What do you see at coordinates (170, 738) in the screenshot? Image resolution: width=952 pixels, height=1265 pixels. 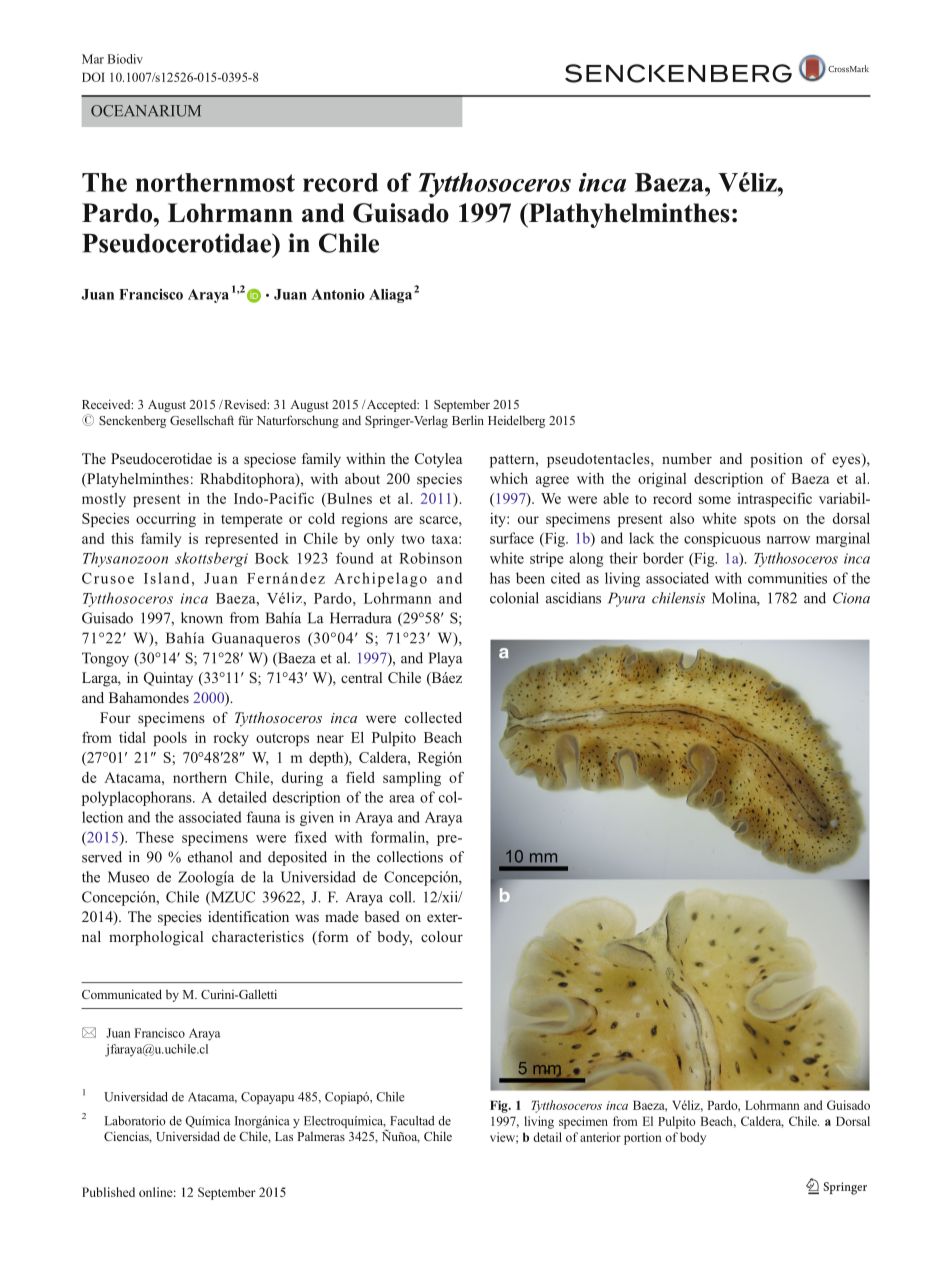 I see `pools` at bounding box center [170, 738].
